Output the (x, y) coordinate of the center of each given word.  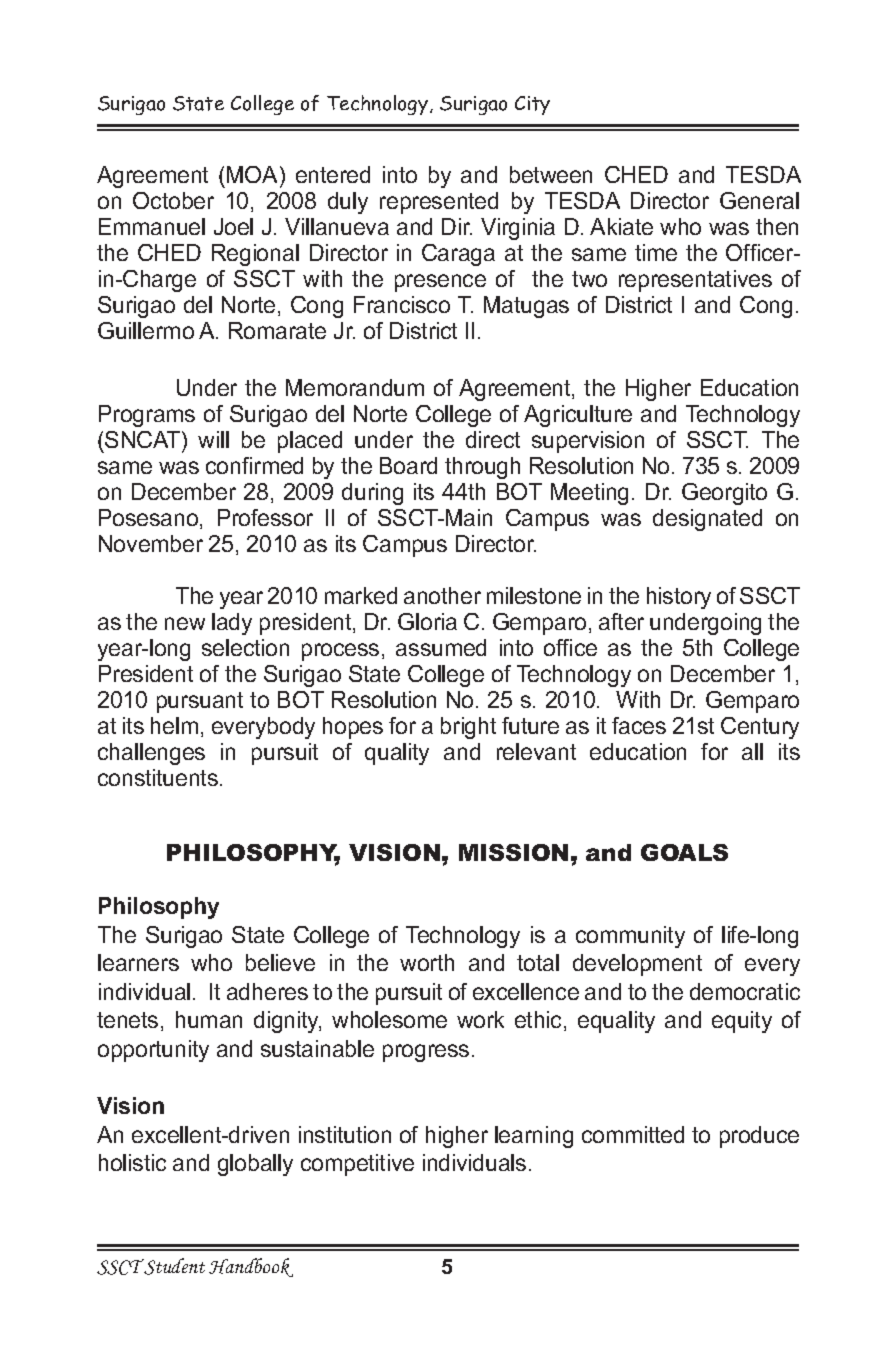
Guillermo (146, 330)
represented (439, 203)
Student (174, 1266)
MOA (254, 174)
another (442, 595)
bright (468, 728)
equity (742, 1022)
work (480, 1019)
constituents (158, 777)
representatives (695, 281)
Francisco (402, 304)
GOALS (684, 852)
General (759, 200)
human (209, 1019)
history (679, 598)
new (185, 623)
